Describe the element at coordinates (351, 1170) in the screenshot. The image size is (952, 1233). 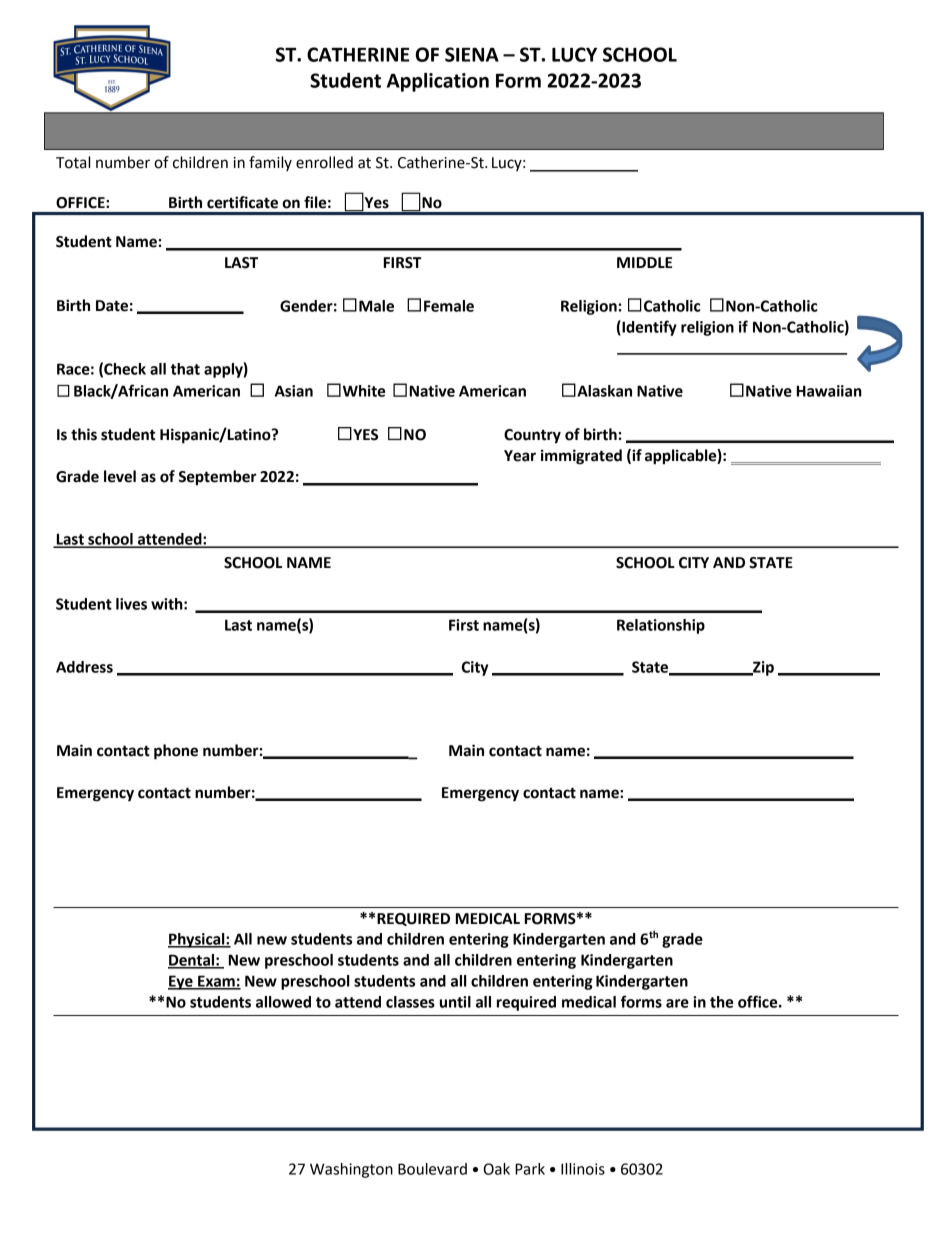
I see `Washington` at that location.
